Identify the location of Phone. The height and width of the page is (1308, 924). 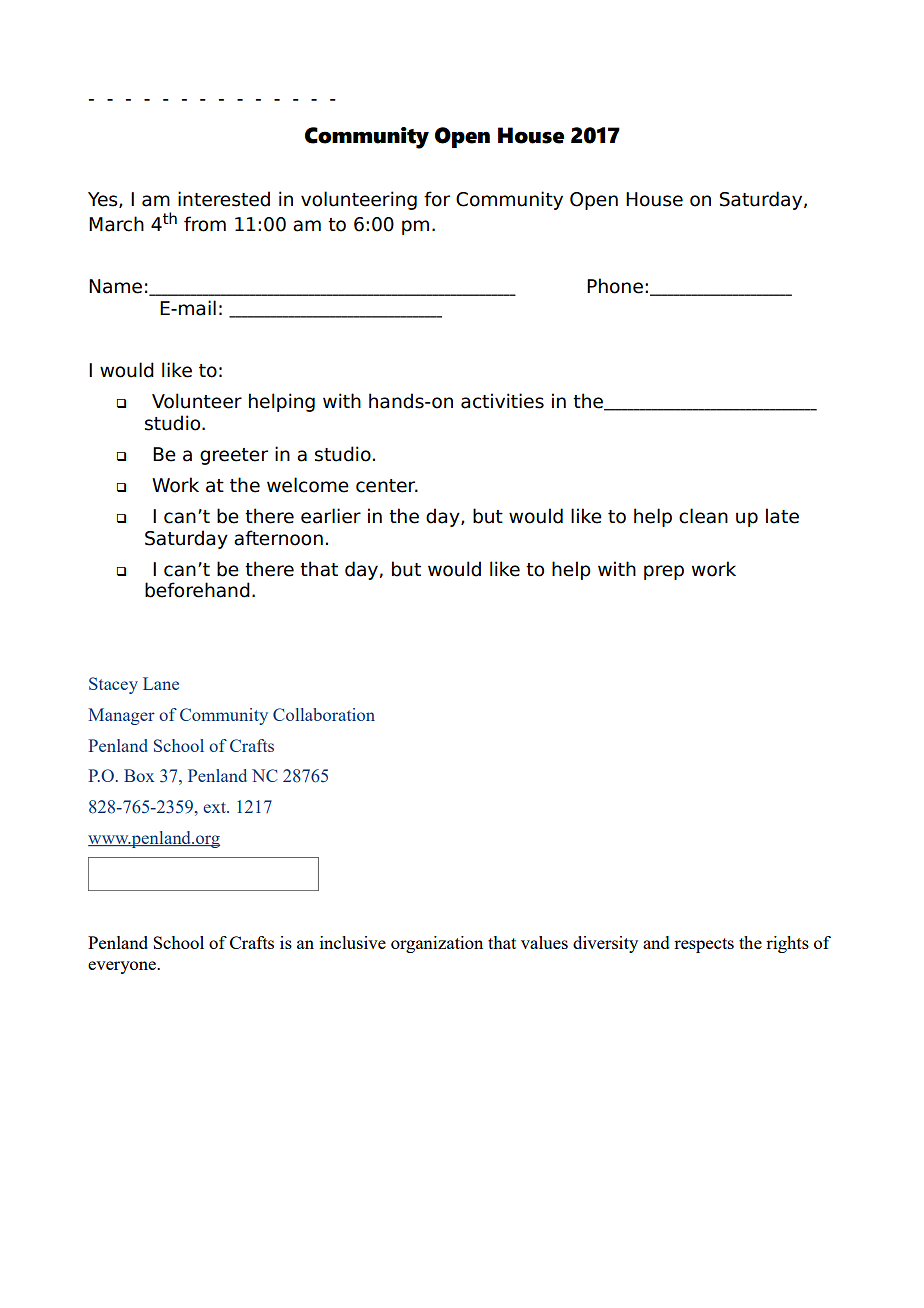
(615, 286).
